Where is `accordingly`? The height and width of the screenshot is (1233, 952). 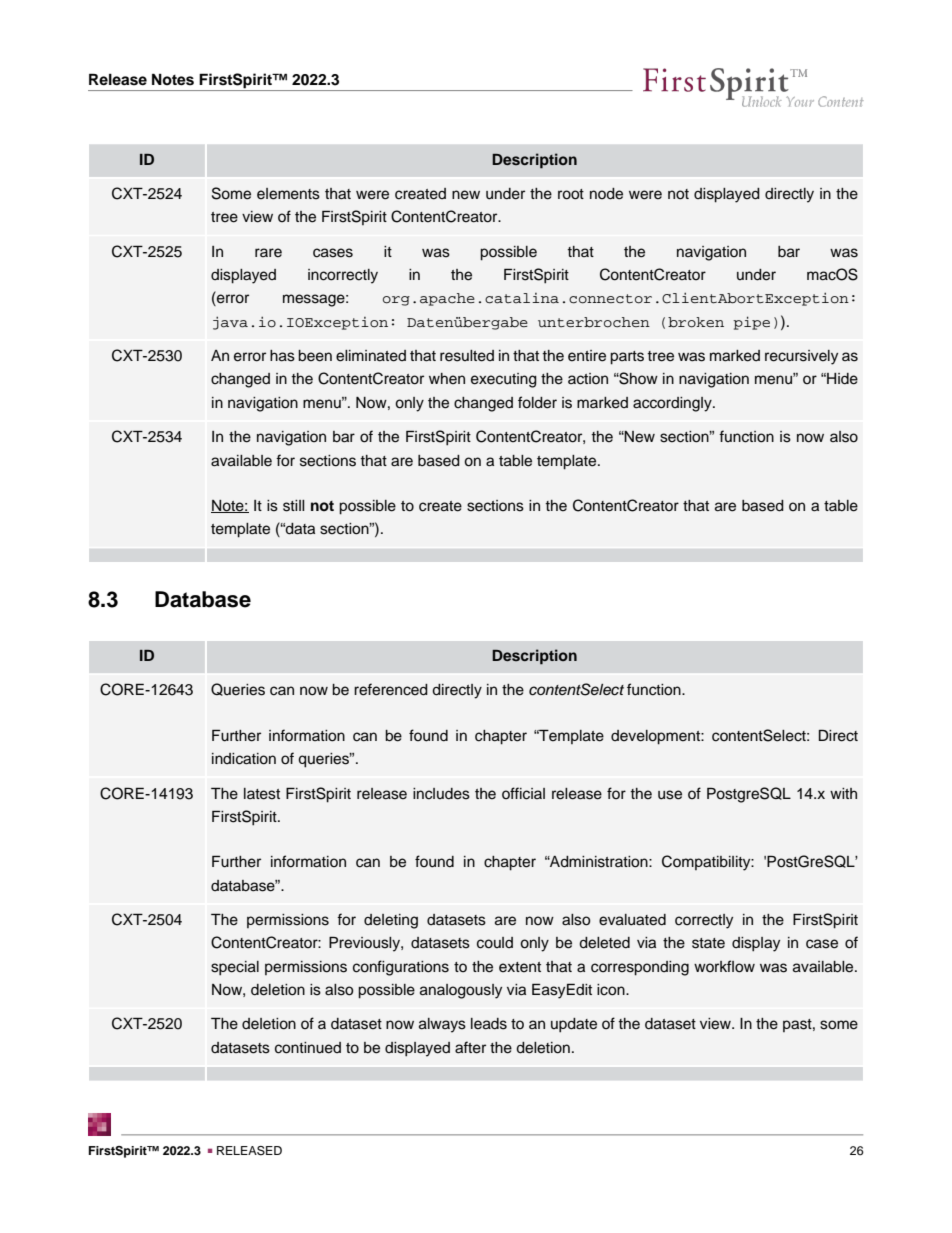 accordingly is located at coordinates (673, 404).
